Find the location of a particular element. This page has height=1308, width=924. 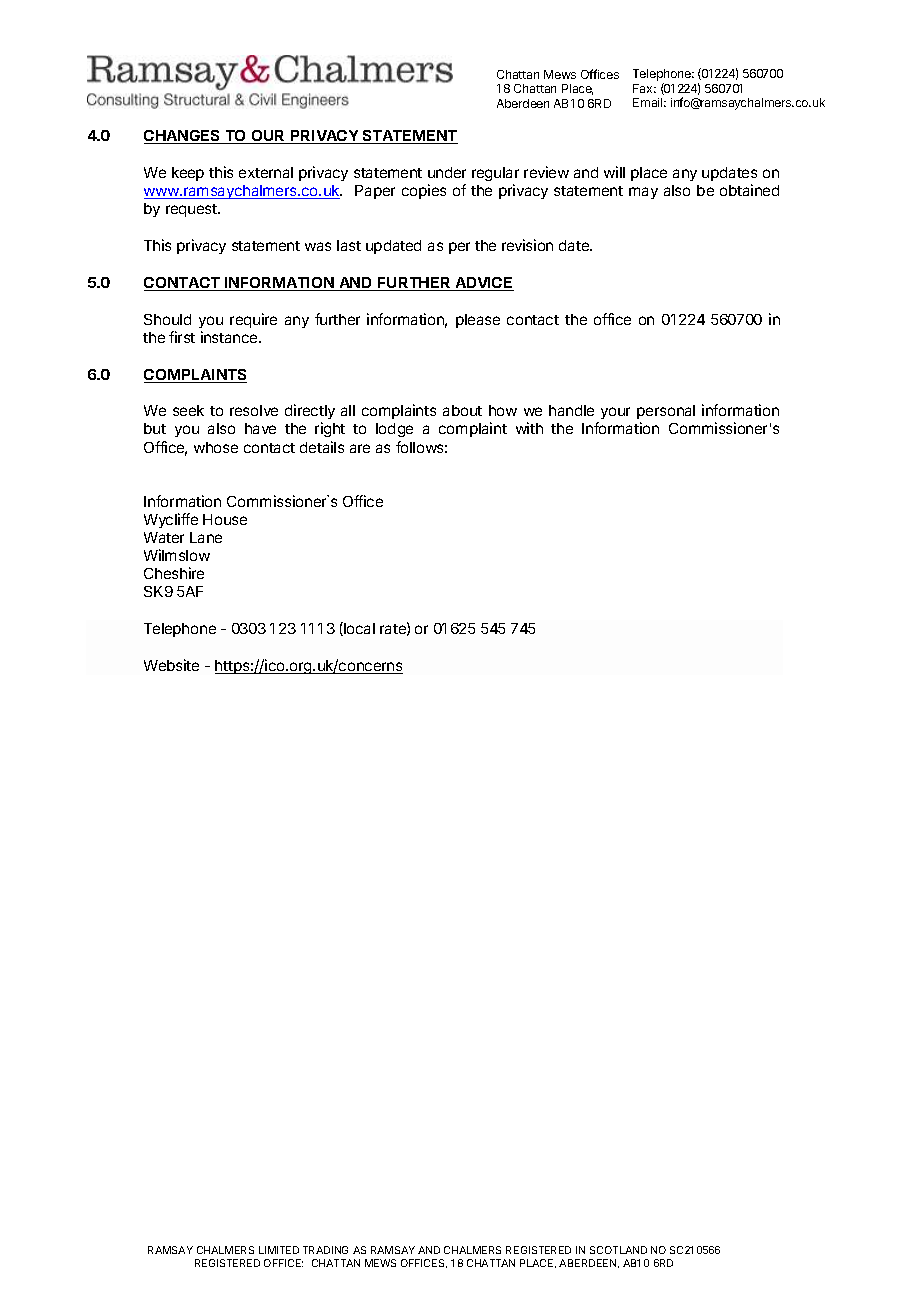

local is located at coordinates (358, 629).
